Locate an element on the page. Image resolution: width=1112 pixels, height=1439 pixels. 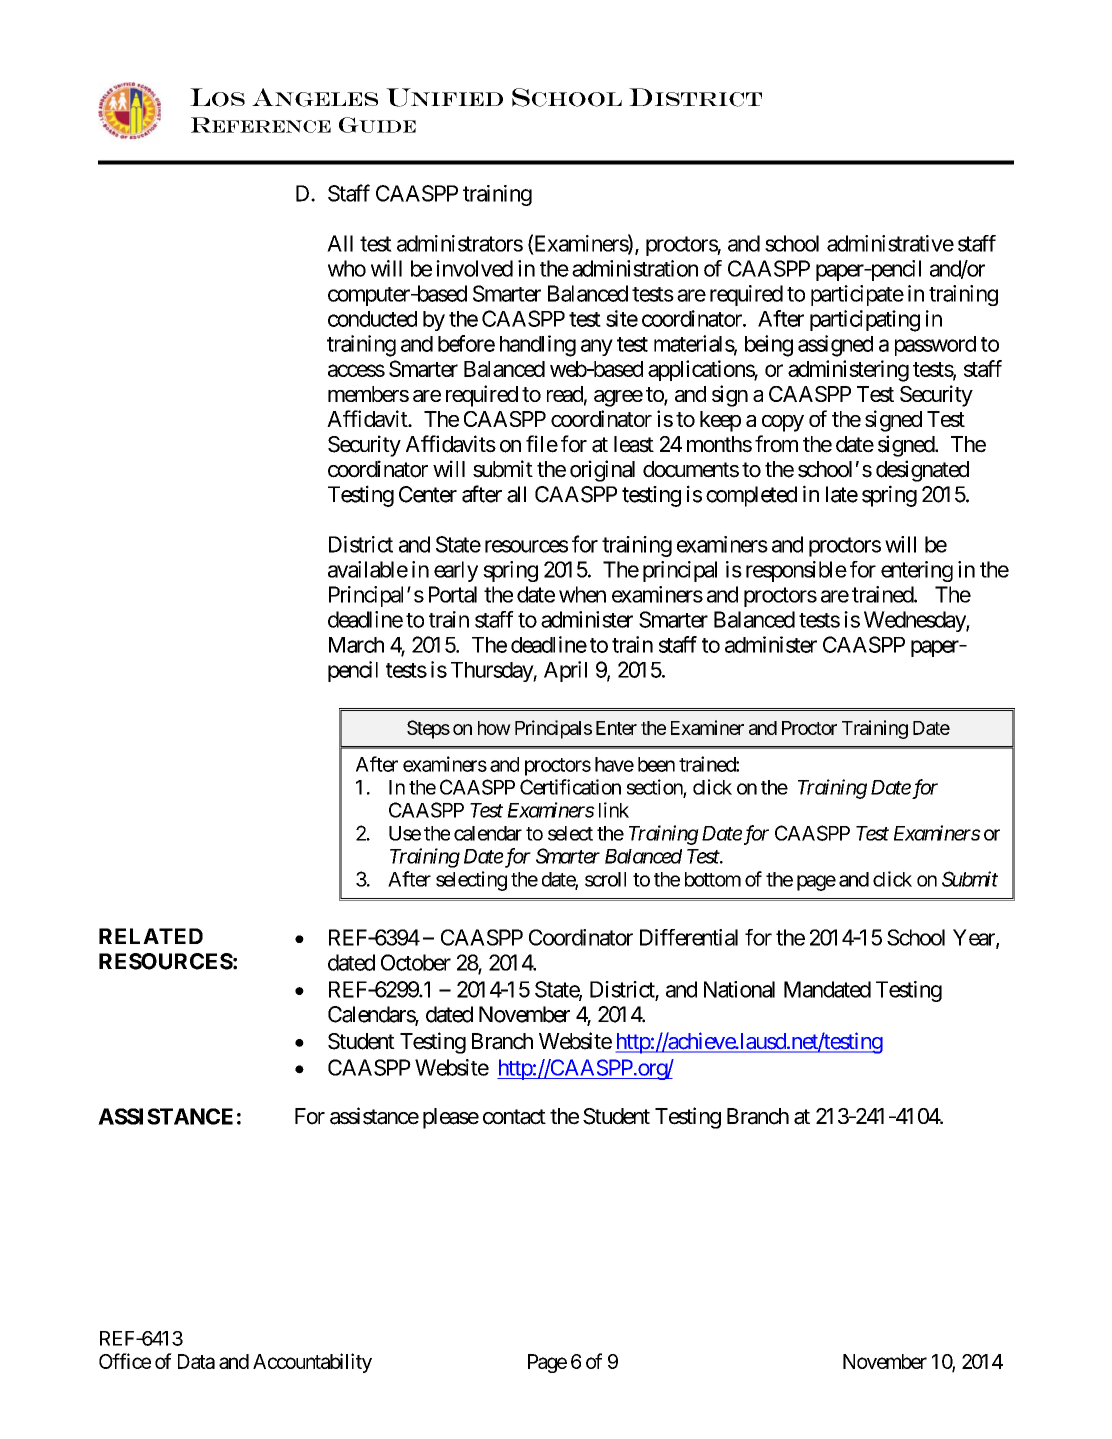
bottom is located at coordinates (713, 879).
